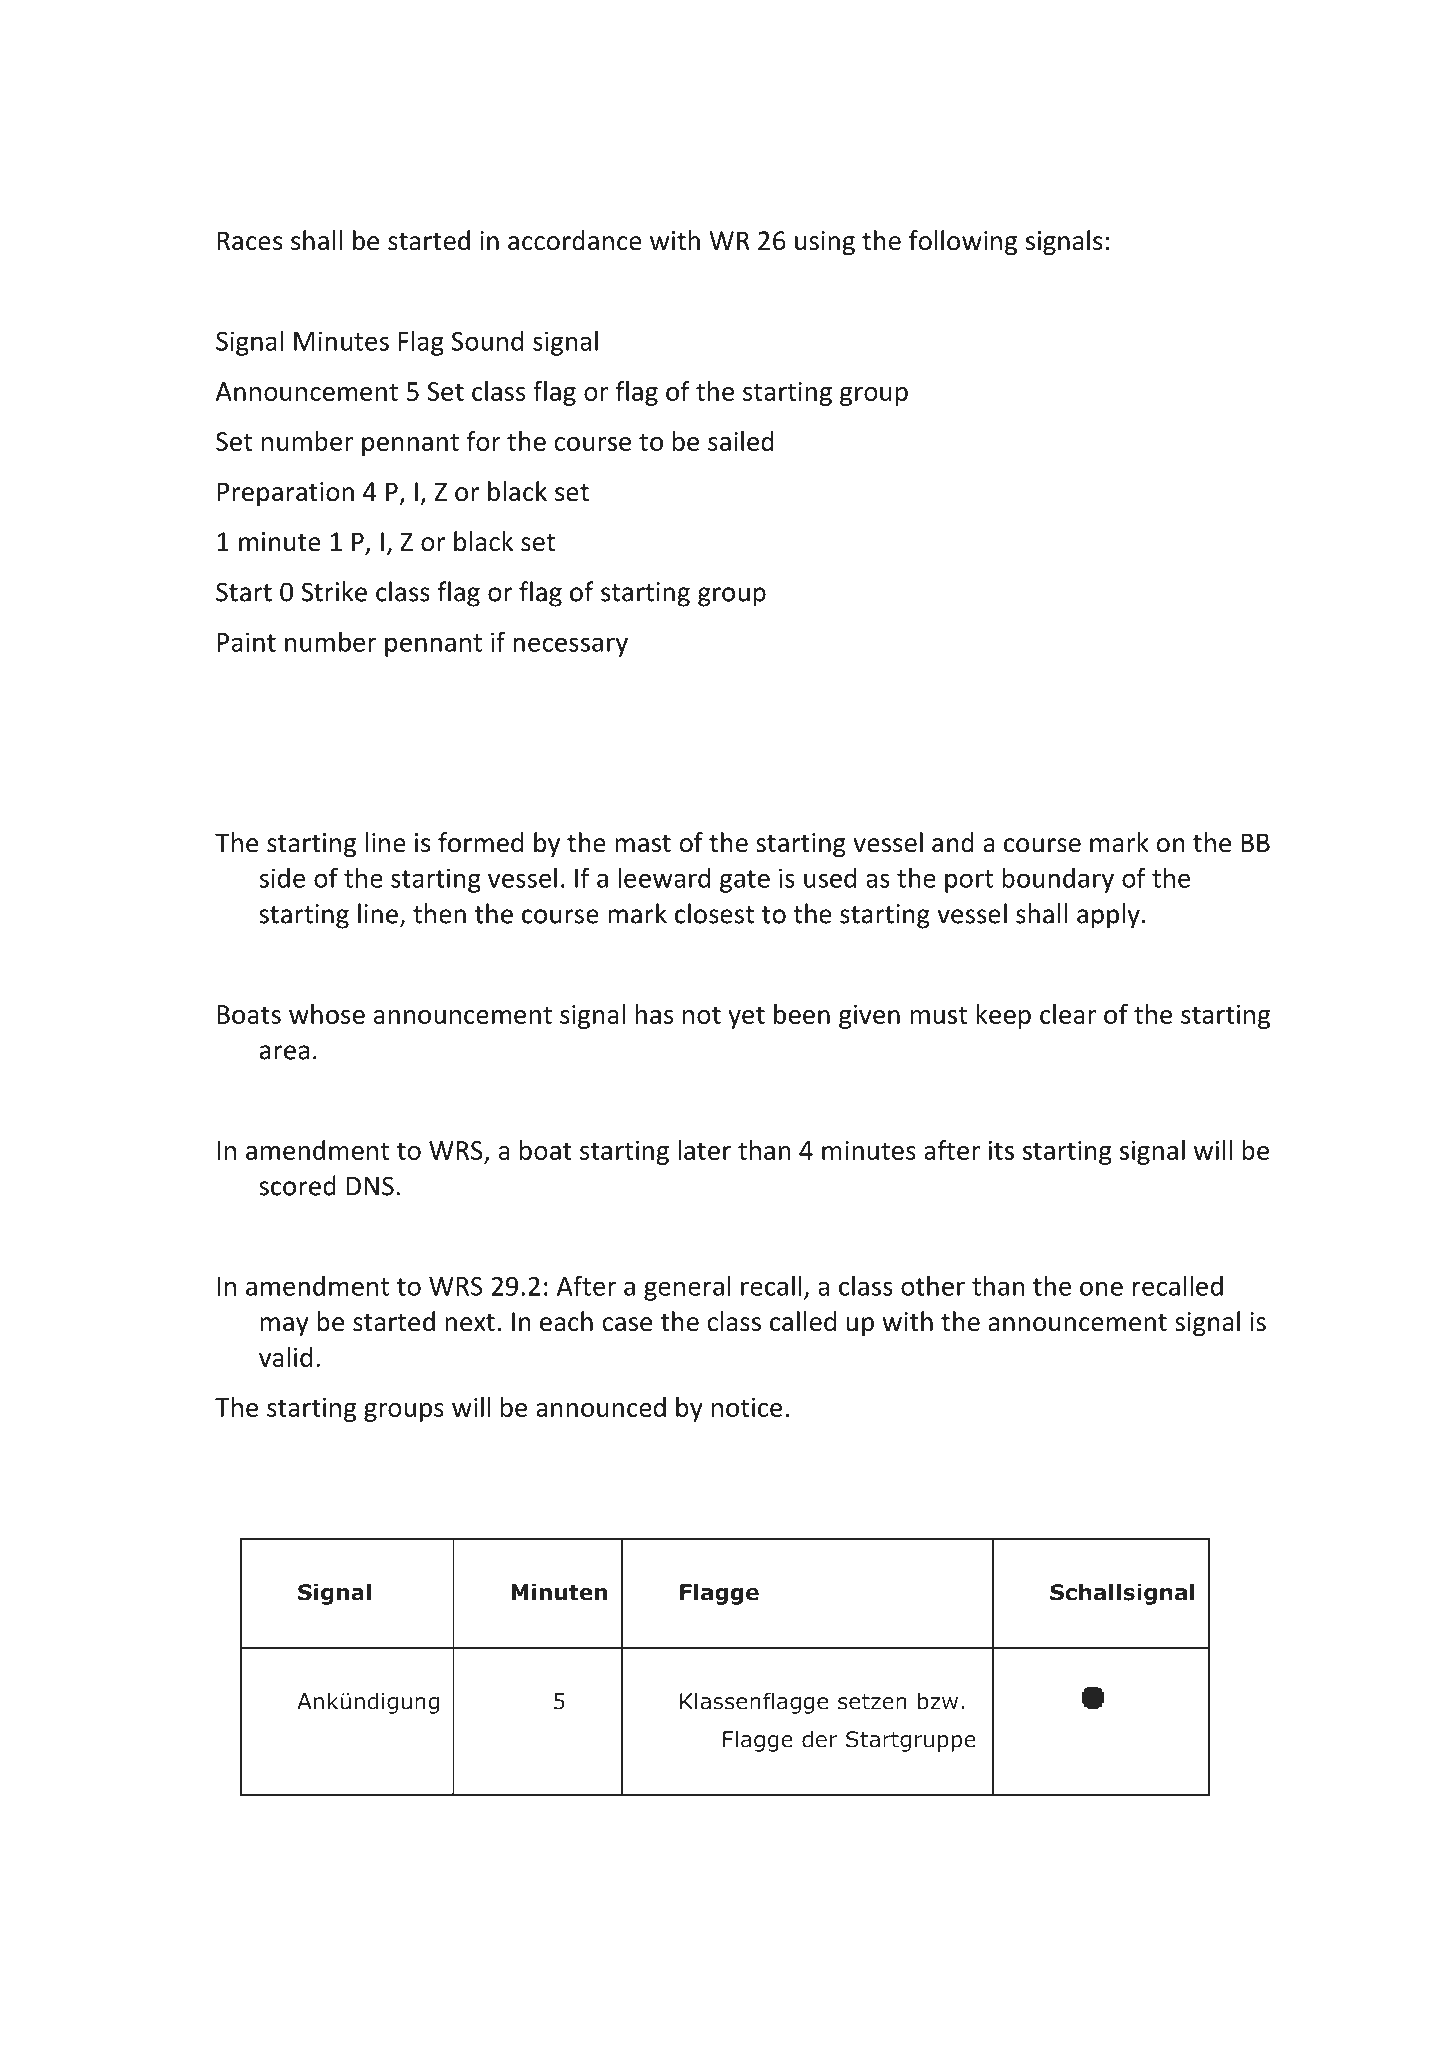 The image size is (1445, 2046). Describe the element at coordinates (1001, 1150) in the page. I see `its` at that location.
